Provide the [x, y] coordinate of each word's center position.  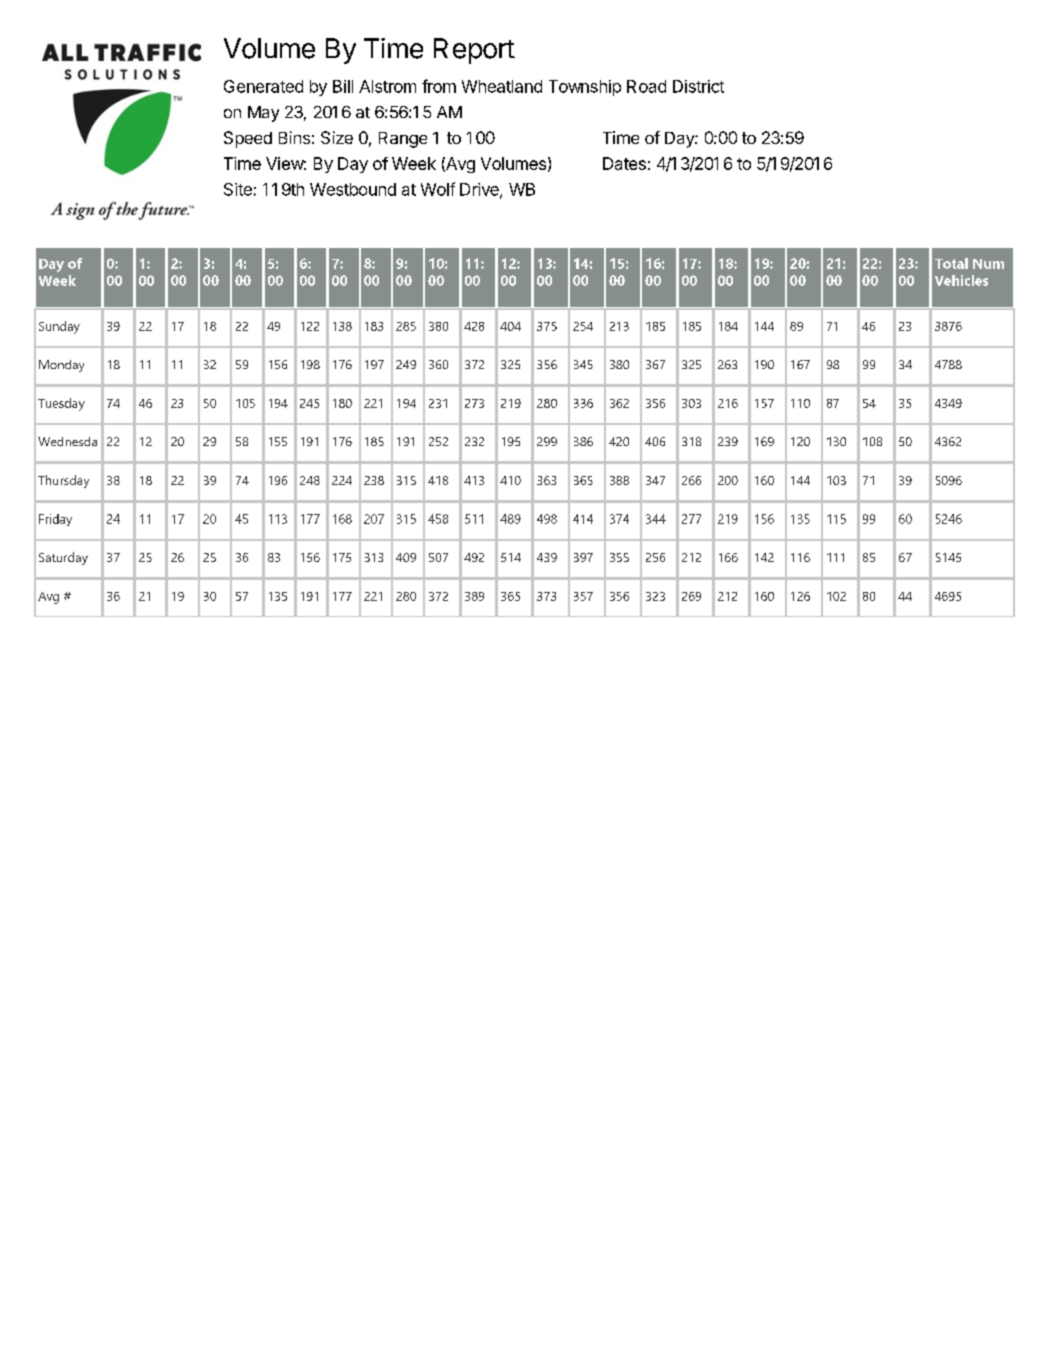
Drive [480, 190]
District [698, 86]
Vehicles [961, 280]
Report [474, 51]
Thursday [63, 481]
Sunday [59, 327]
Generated [263, 86]
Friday [55, 520]
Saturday [63, 558]
